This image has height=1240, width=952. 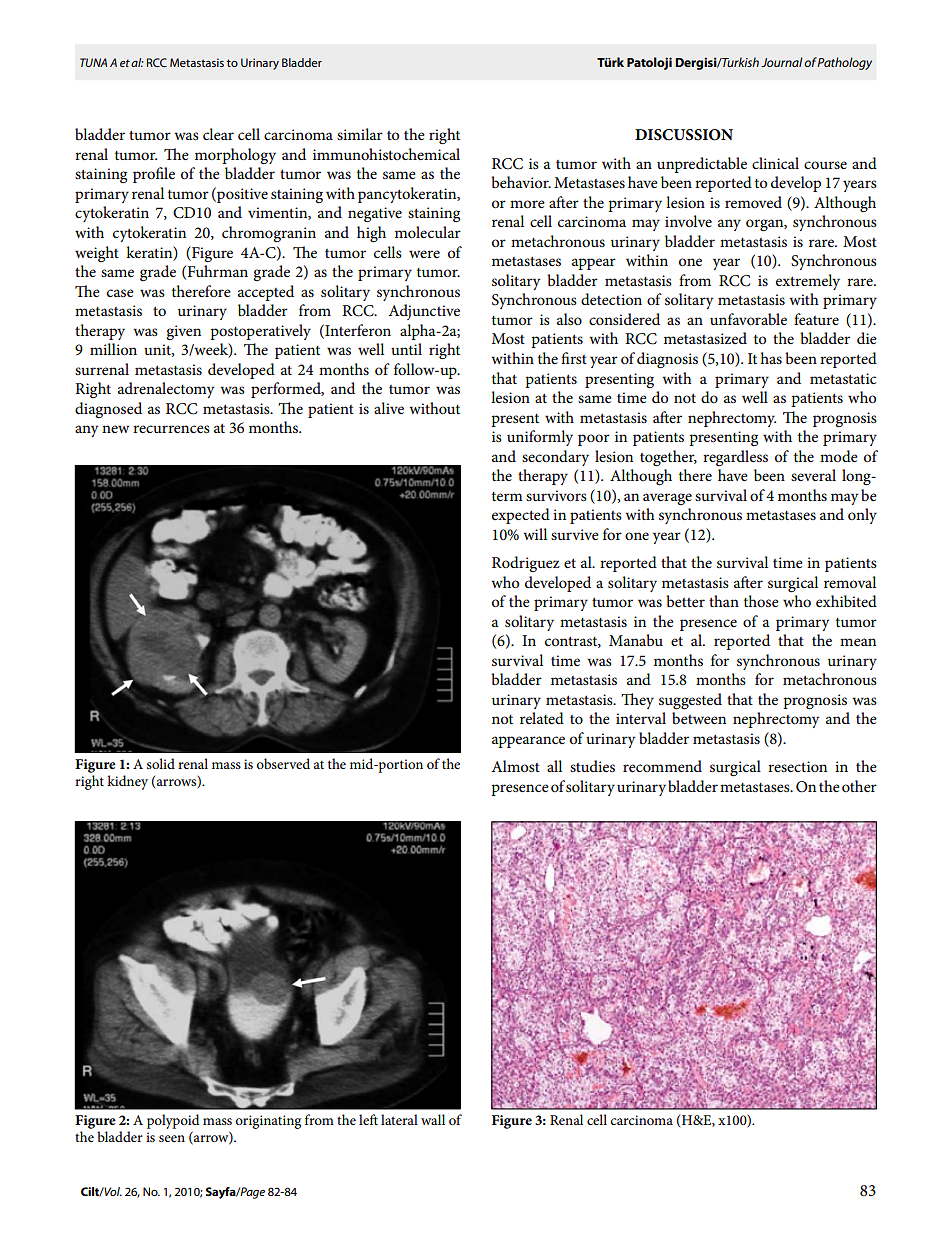 What do you see at coordinates (172, 1138) in the image?
I see `seen` at bounding box center [172, 1138].
